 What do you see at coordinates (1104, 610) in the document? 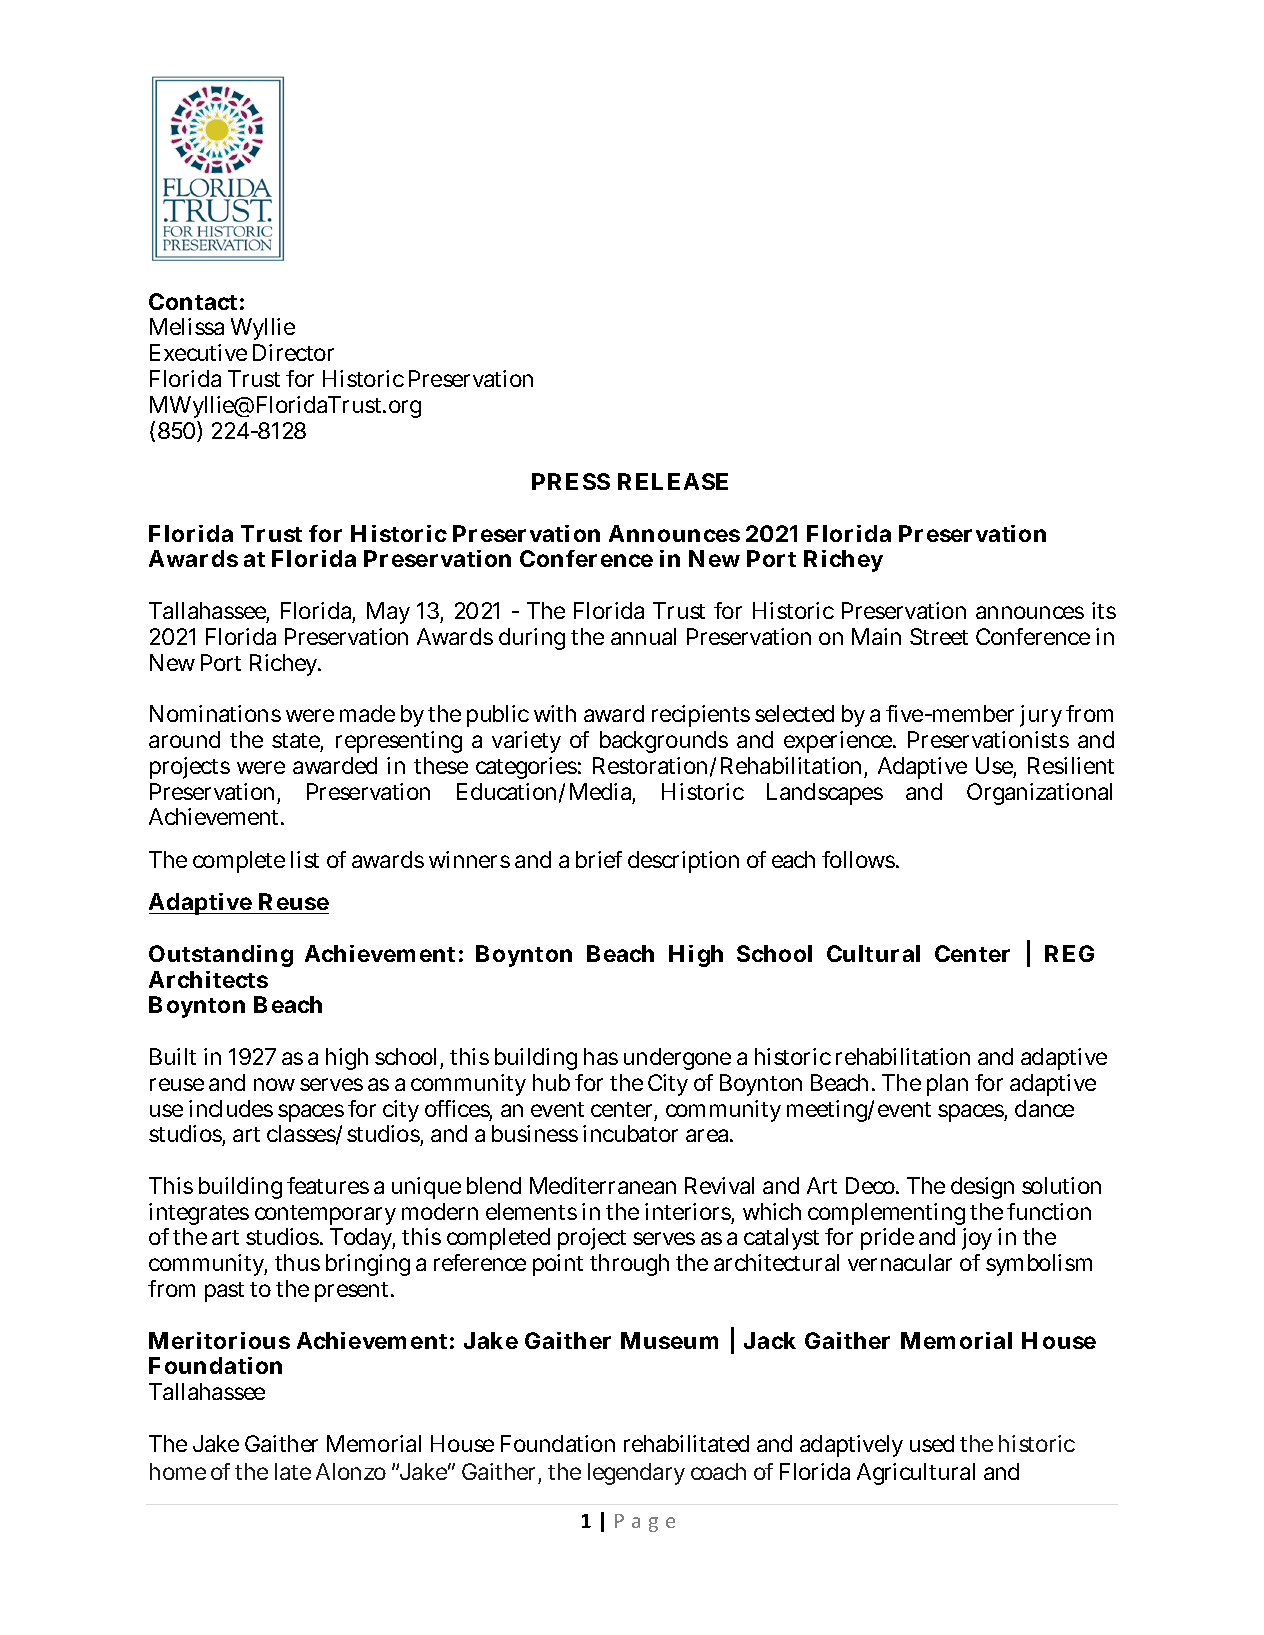
I see `its` at bounding box center [1104, 610].
